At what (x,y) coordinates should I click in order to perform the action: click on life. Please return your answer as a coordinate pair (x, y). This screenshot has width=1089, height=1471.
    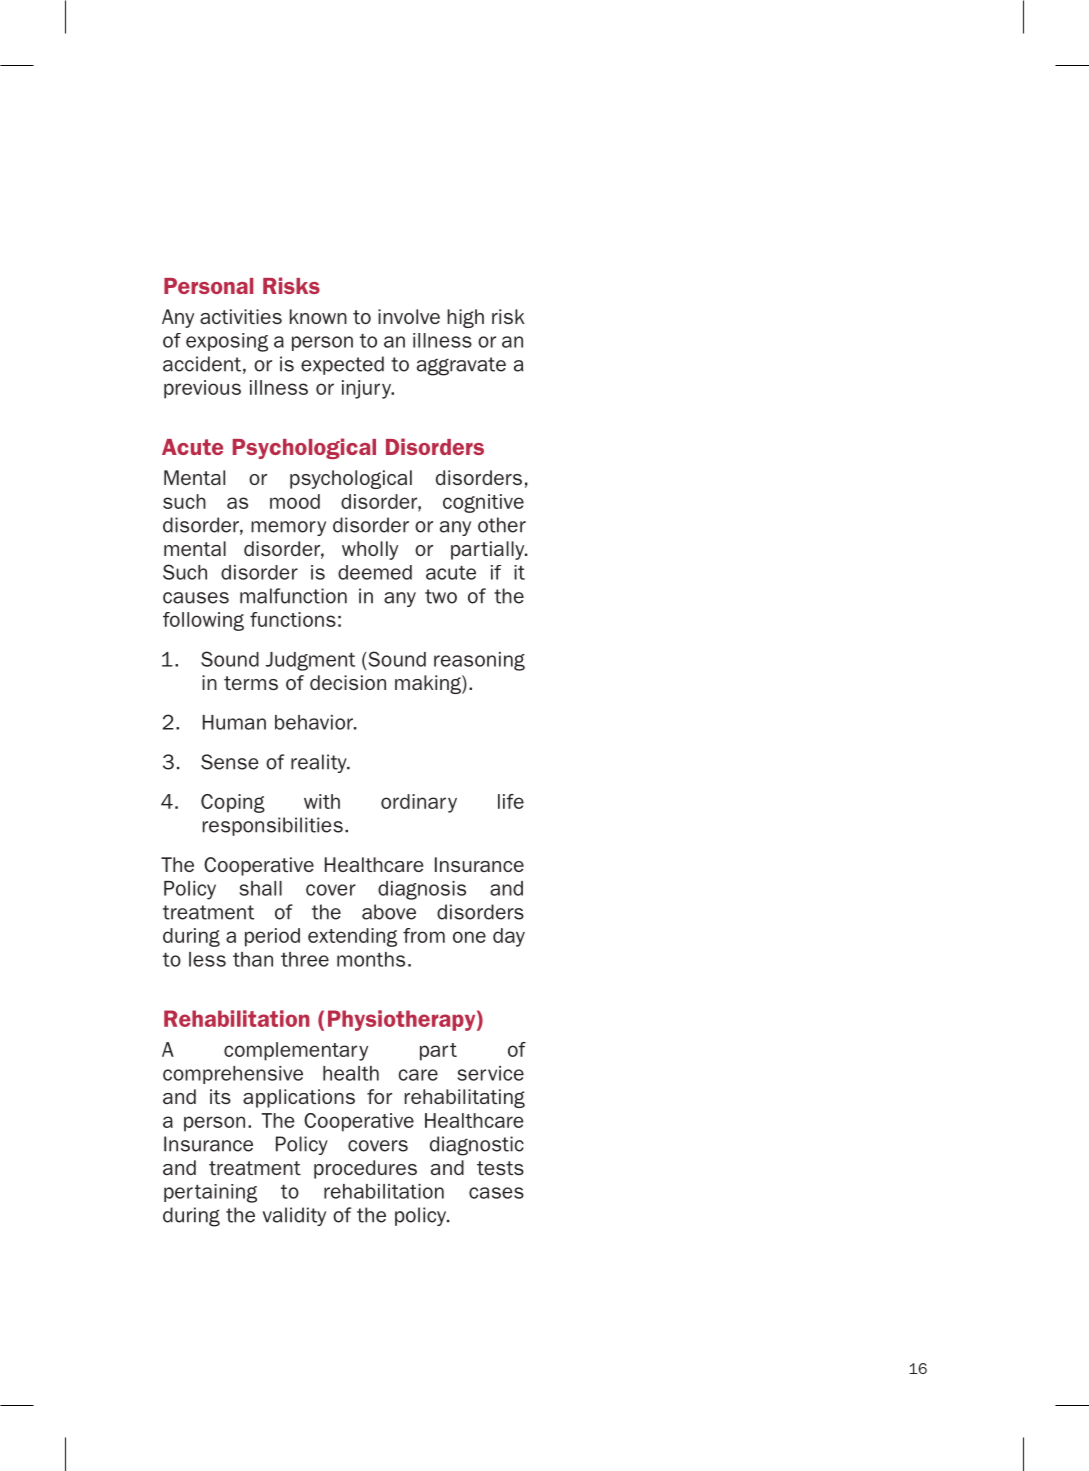
    Looking at the image, I should click on (511, 801).
